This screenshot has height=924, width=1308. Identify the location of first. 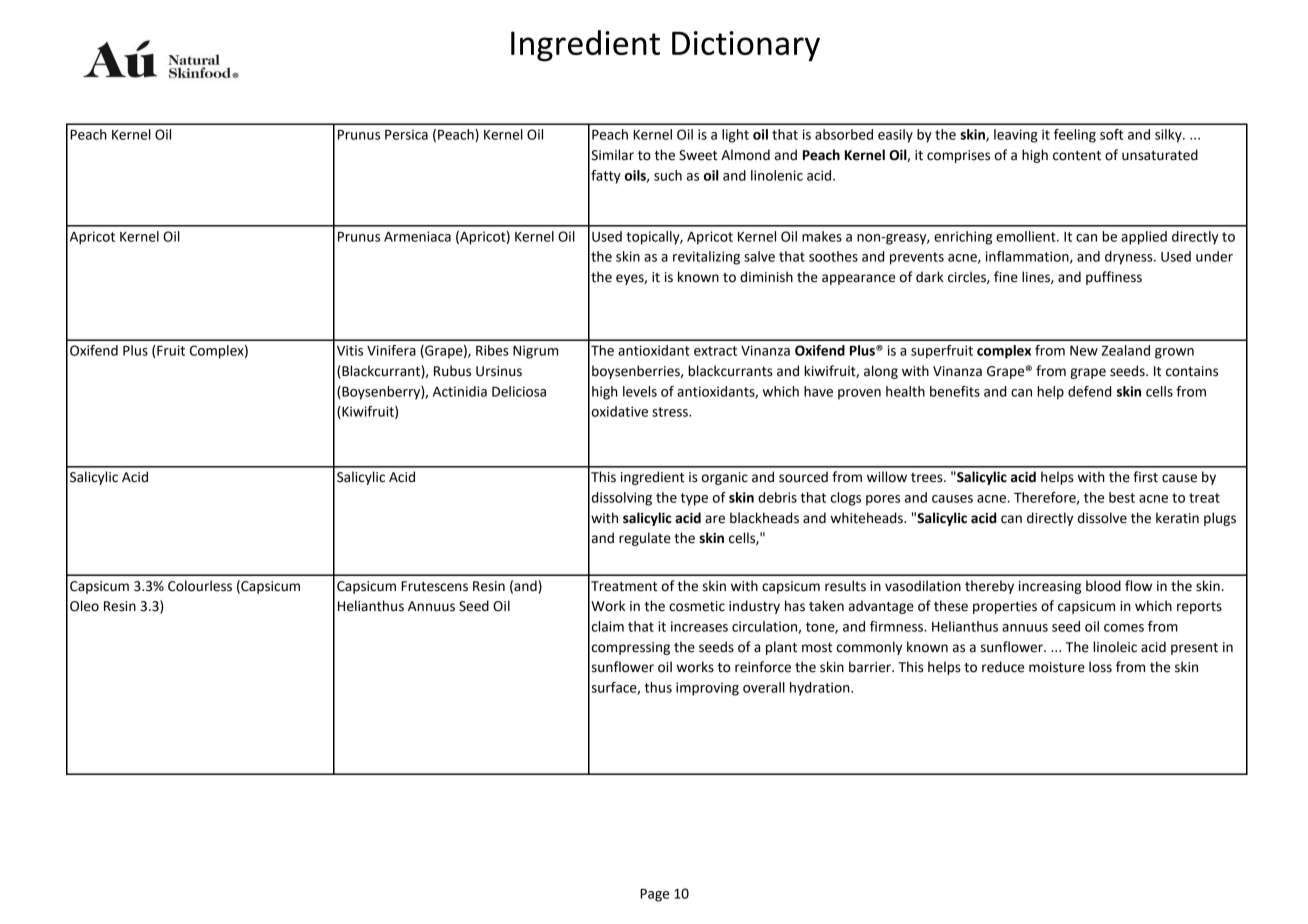
(1145, 477).
